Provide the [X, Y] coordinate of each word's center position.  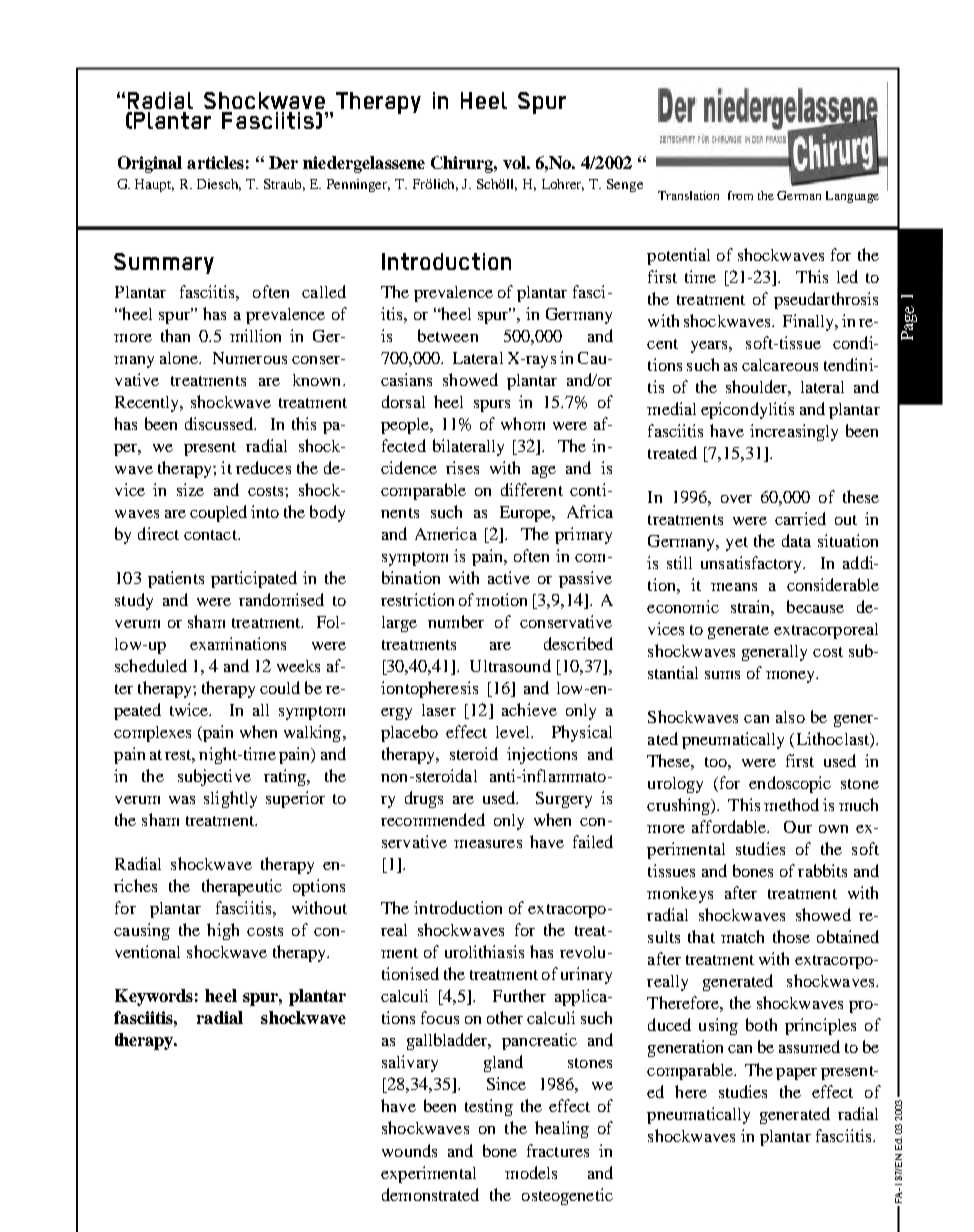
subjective [214, 777]
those [791, 936]
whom [523, 423]
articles [215, 162]
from [740, 195]
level [514, 732]
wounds [409, 1150]
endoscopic [790, 784]
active [509, 577]
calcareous [780, 365]
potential [678, 256]
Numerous [250, 358]
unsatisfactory [753, 564]
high [223, 931]
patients [176, 579]
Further [519, 995]
